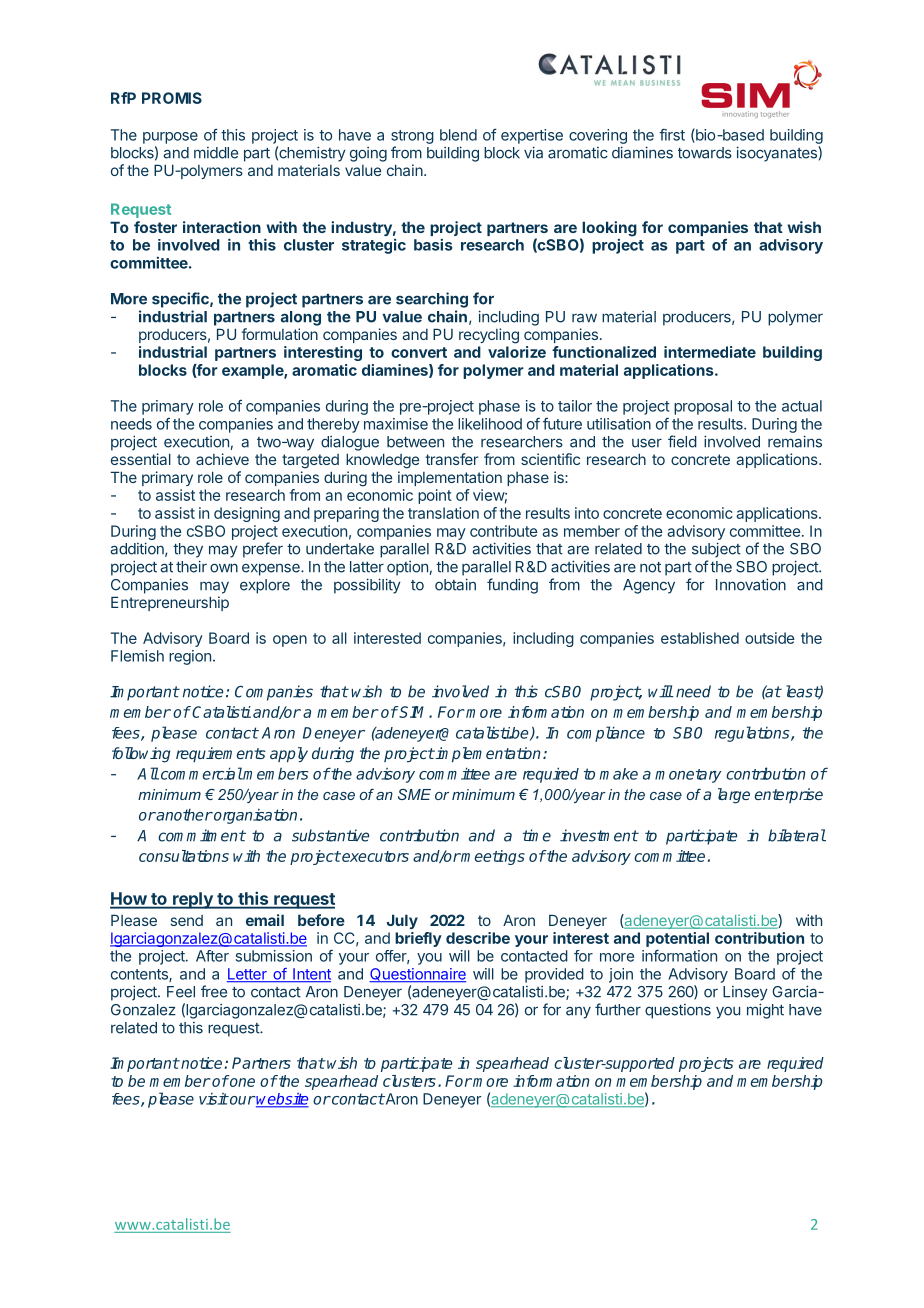 The width and height of the document is (924, 1308). I want to click on monetary, so click(688, 776).
